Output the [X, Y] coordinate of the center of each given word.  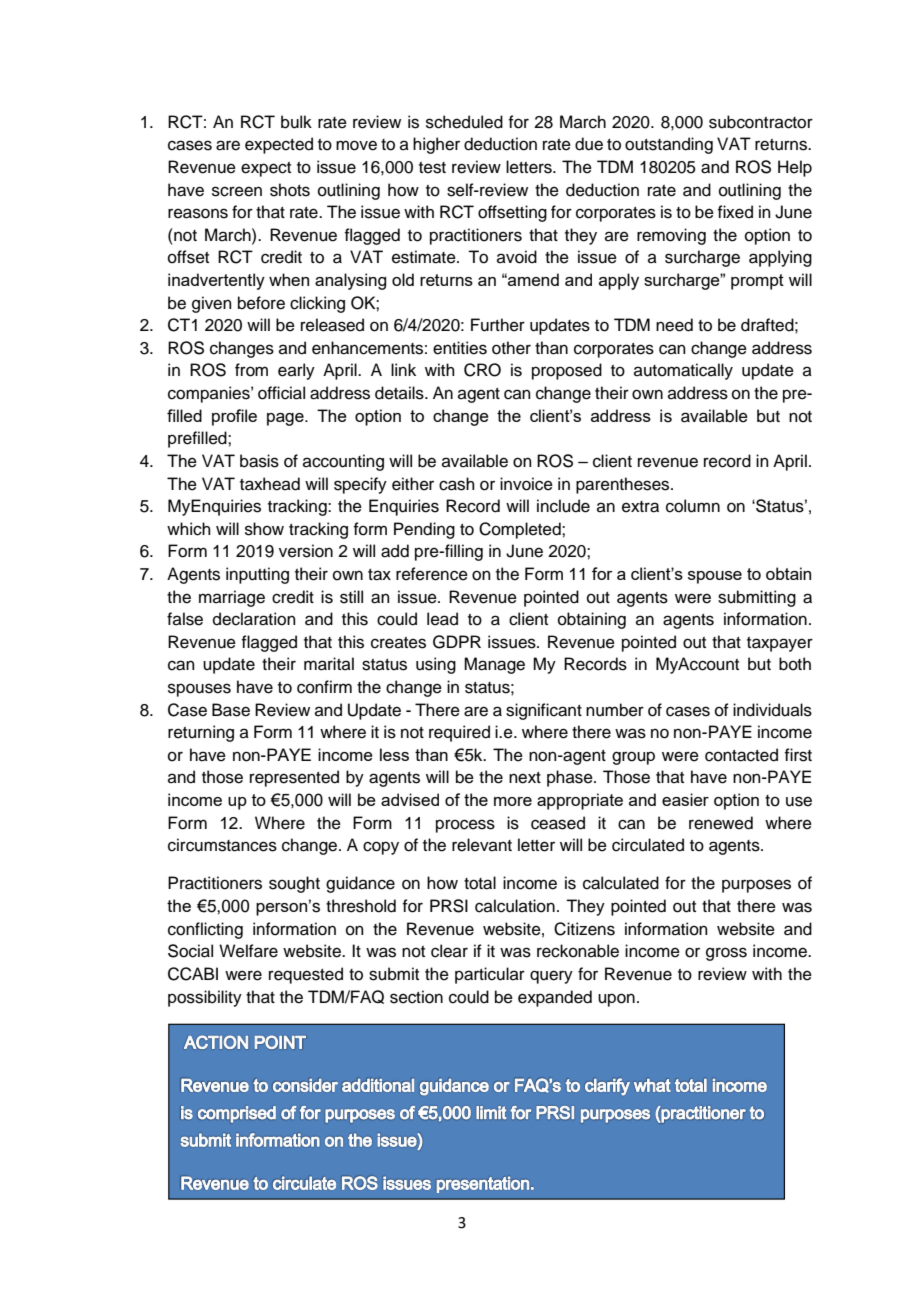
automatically [683, 371]
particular [490, 975]
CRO [482, 370]
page [286, 419]
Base [231, 710]
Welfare [248, 951]
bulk [296, 122]
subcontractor [761, 122]
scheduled [464, 122]
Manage [494, 665]
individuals [772, 710]
